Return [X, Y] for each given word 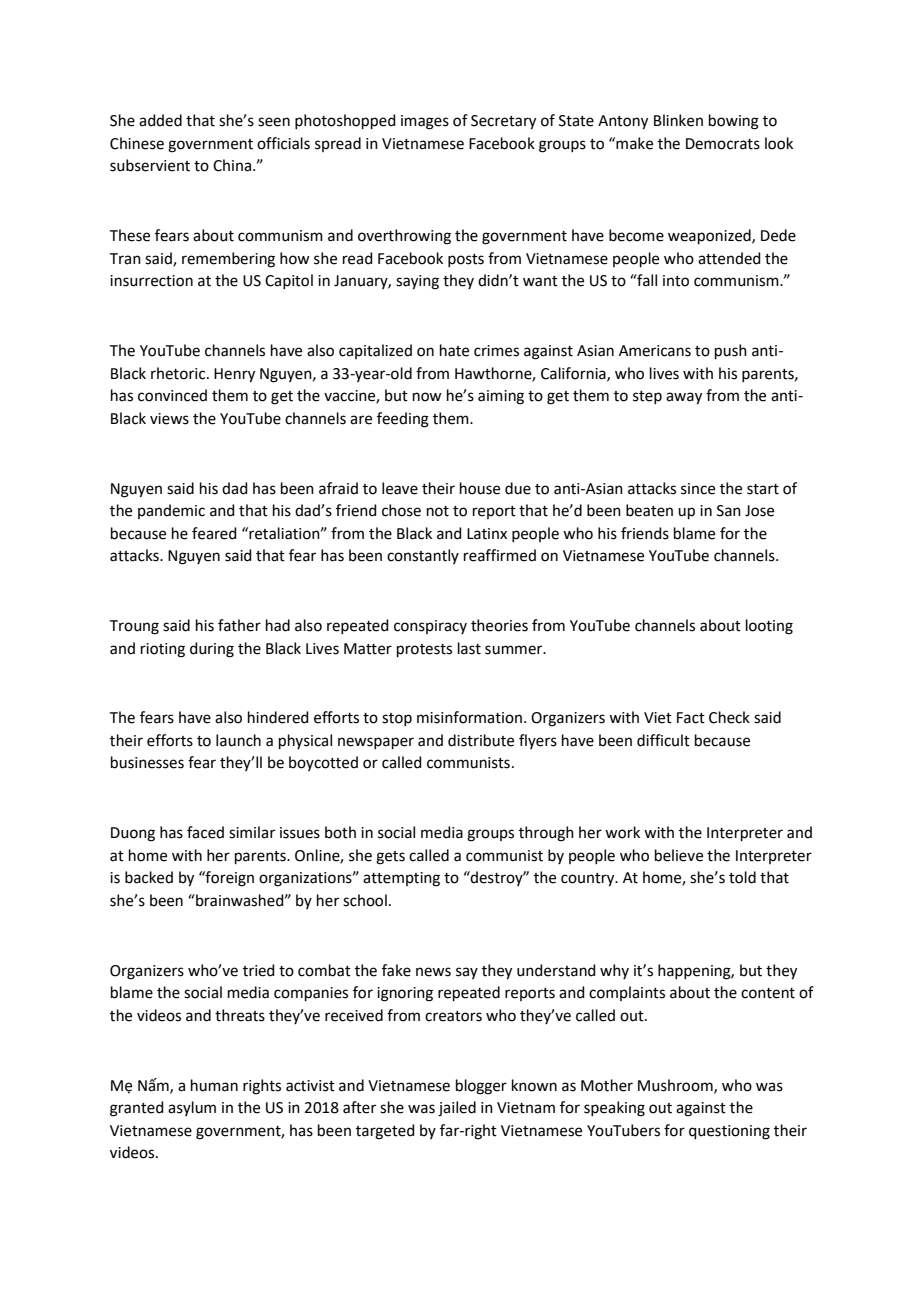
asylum [192, 1108]
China [232, 165]
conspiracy [430, 627]
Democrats [723, 144]
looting [769, 627]
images [425, 122]
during [212, 650]
